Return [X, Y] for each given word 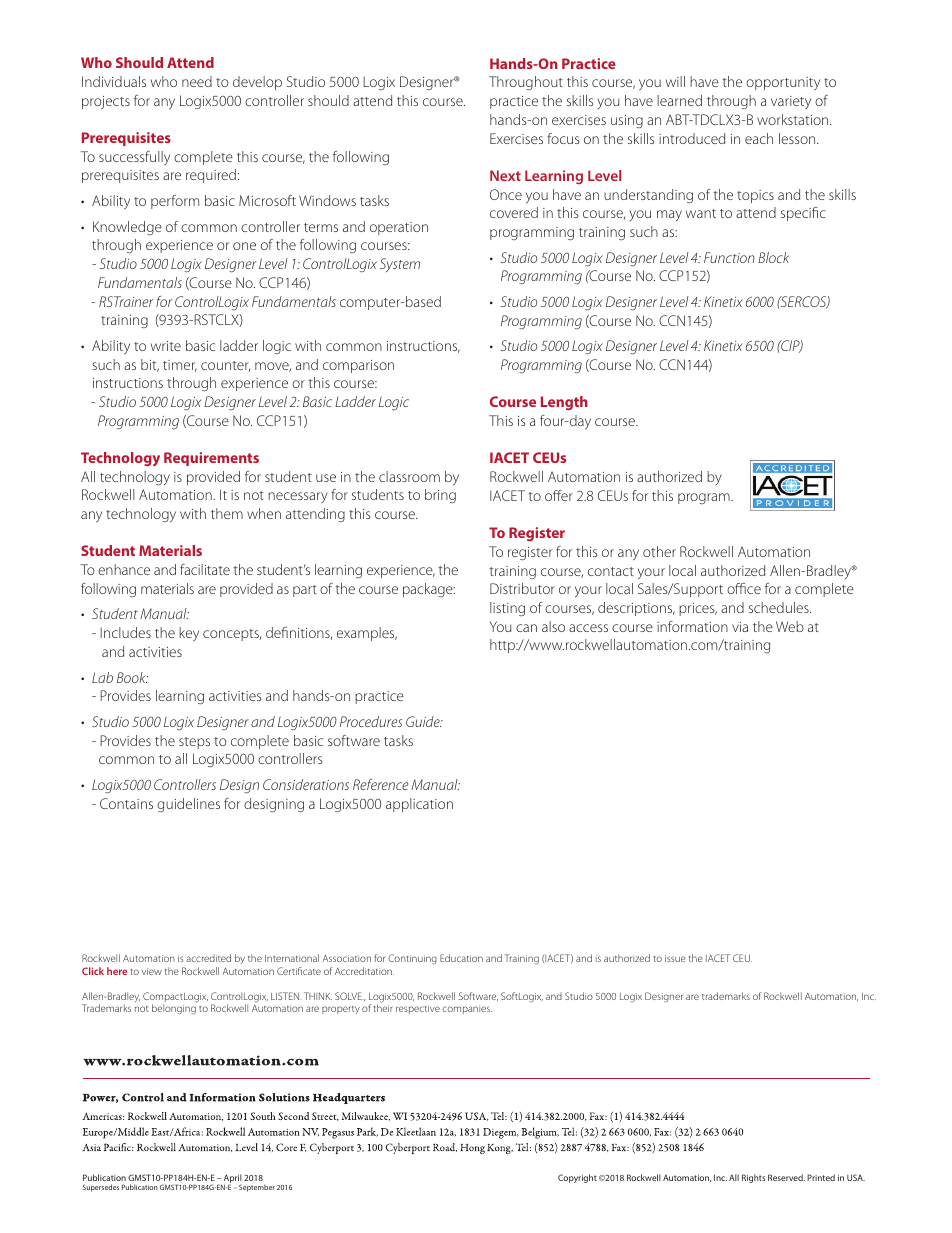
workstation [794, 119]
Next [505, 175]
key [189, 634]
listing [507, 609]
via [740, 627]
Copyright [577, 1178]
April [233, 1179]
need [197, 81]
